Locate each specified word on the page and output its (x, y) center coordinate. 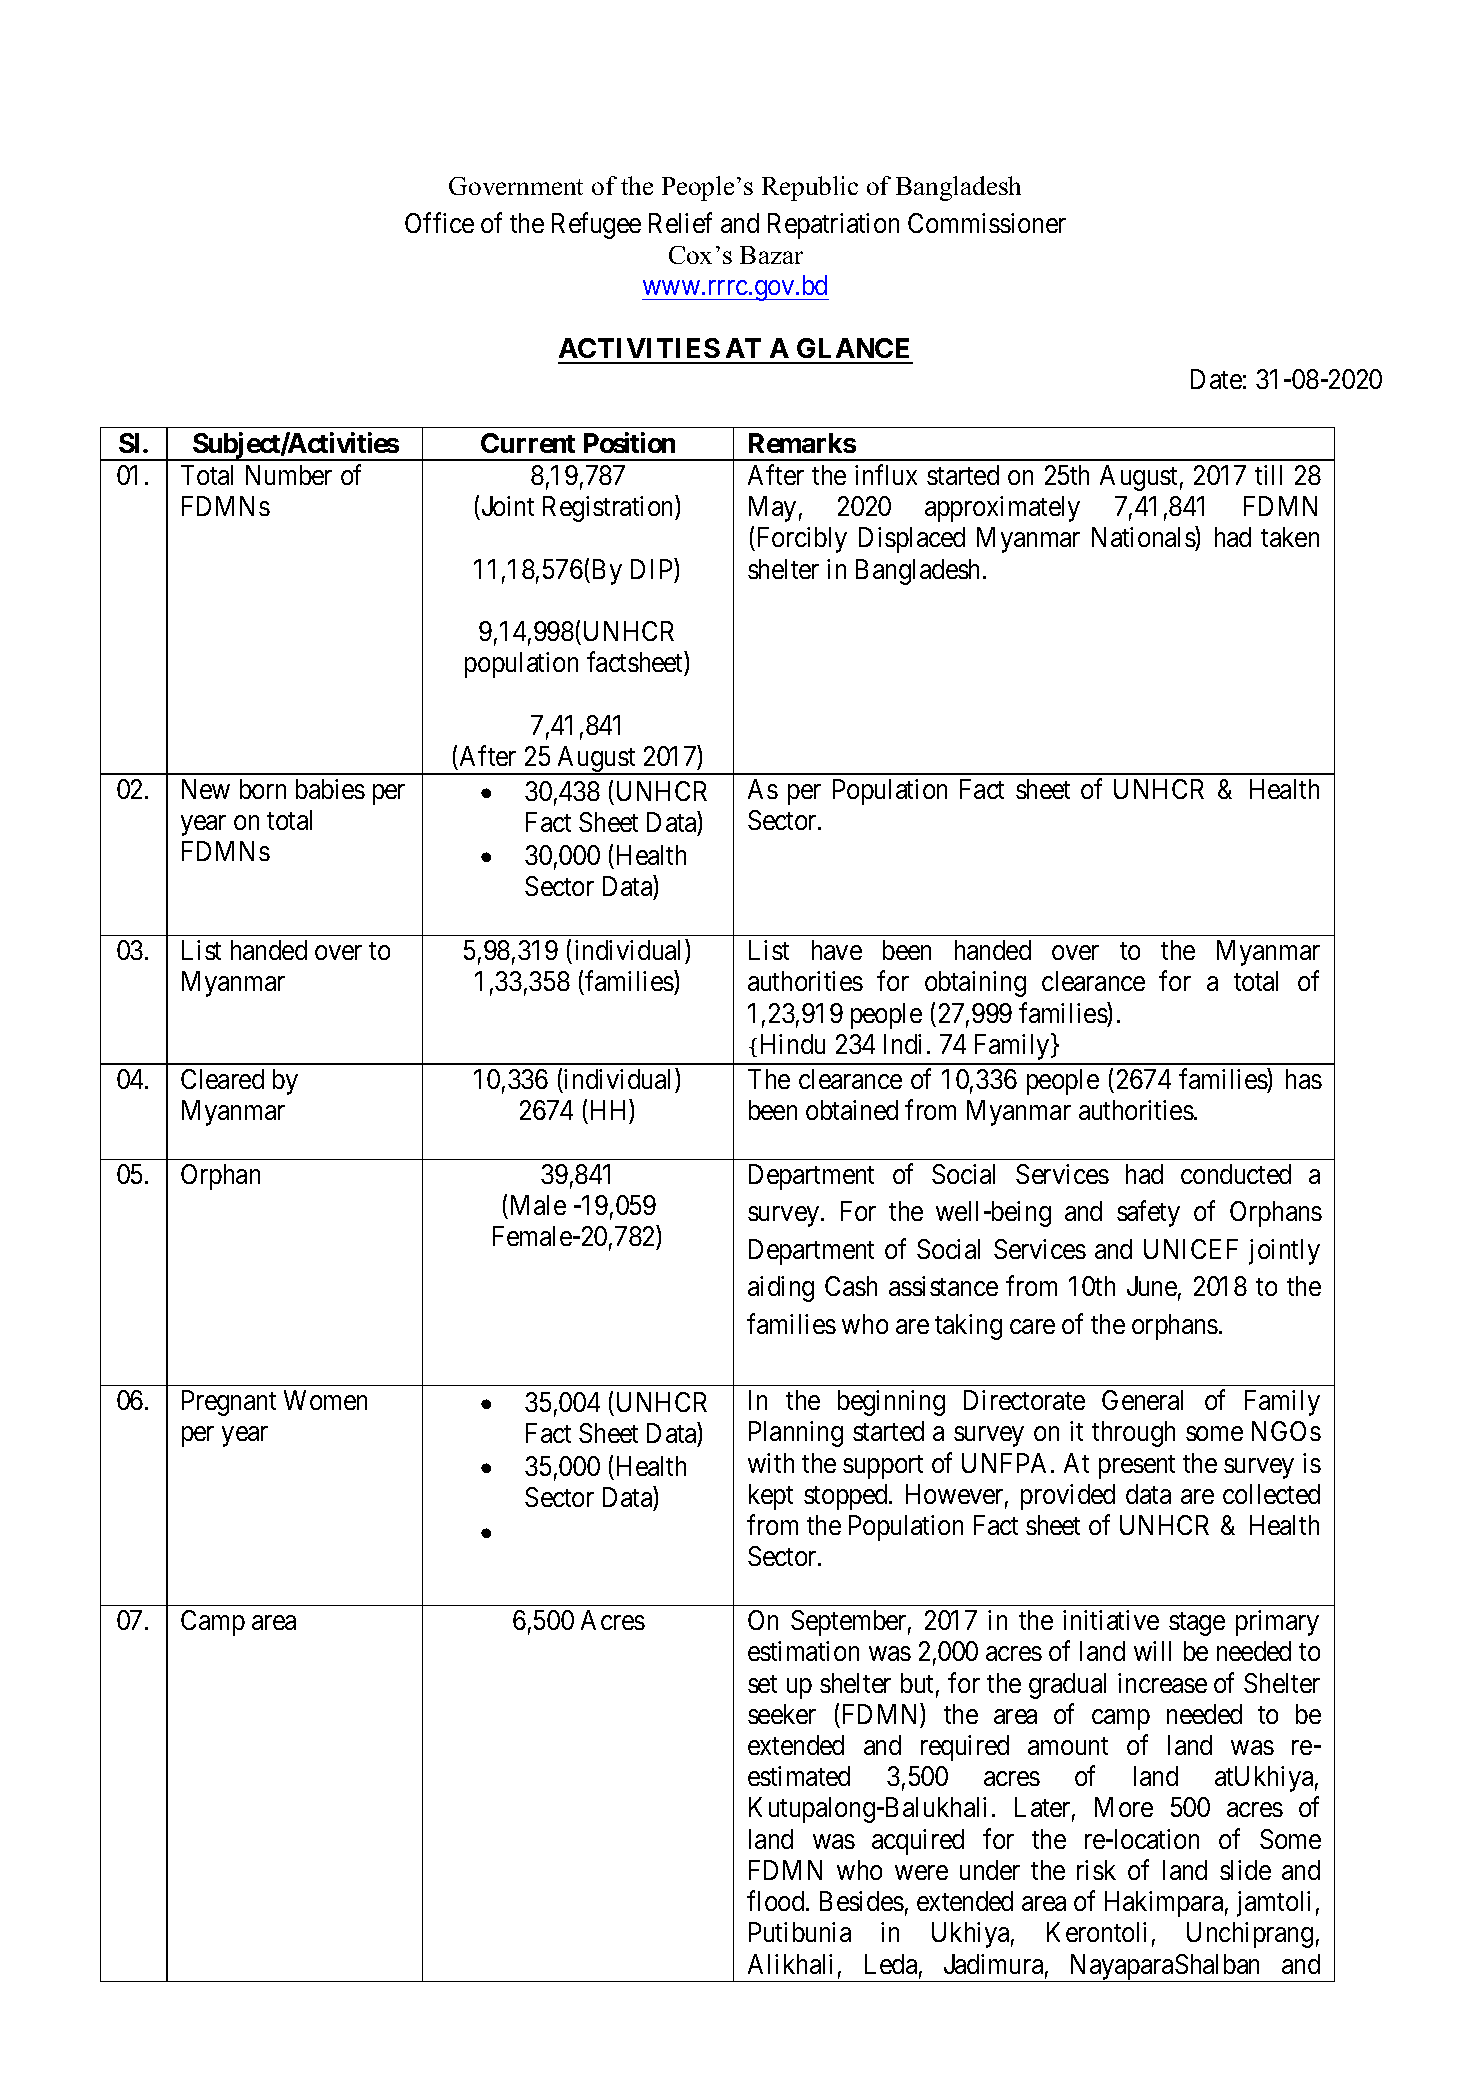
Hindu (793, 1044)
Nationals (1144, 539)
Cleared (222, 1079)
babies (330, 789)
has (1304, 1079)
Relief (680, 222)
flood (777, 1901)
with (771, 1463)
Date (1216, 379)
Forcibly (800, 540)
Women (325, 1400)
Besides (862, 1901)
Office (439, 222)
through (1133, 1434)
